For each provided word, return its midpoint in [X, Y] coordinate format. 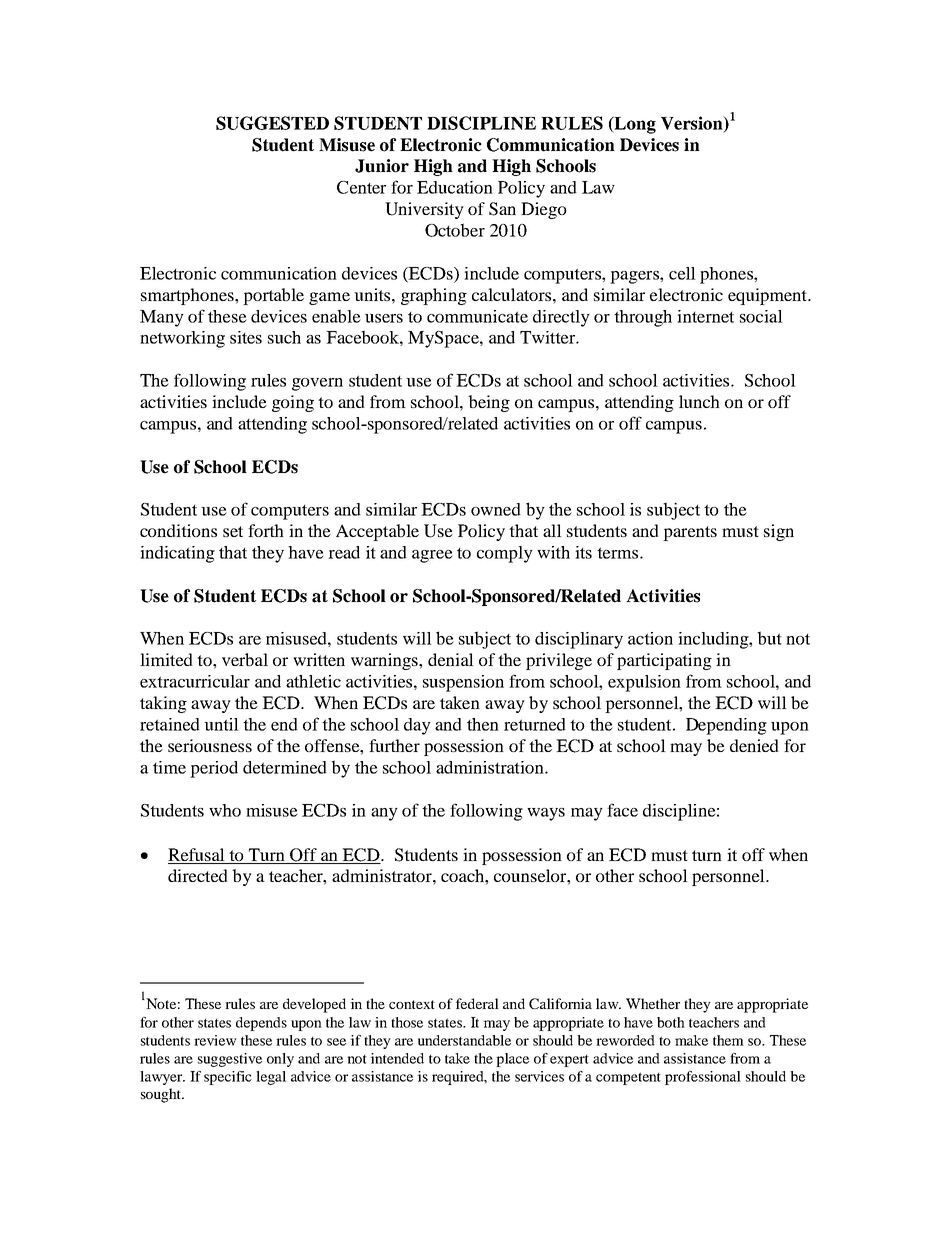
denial [451, 659]
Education [455, 187]
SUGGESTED [272, 123]
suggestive [230, 1060]
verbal [245, 659]
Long [634, 125]
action [650, 638]
